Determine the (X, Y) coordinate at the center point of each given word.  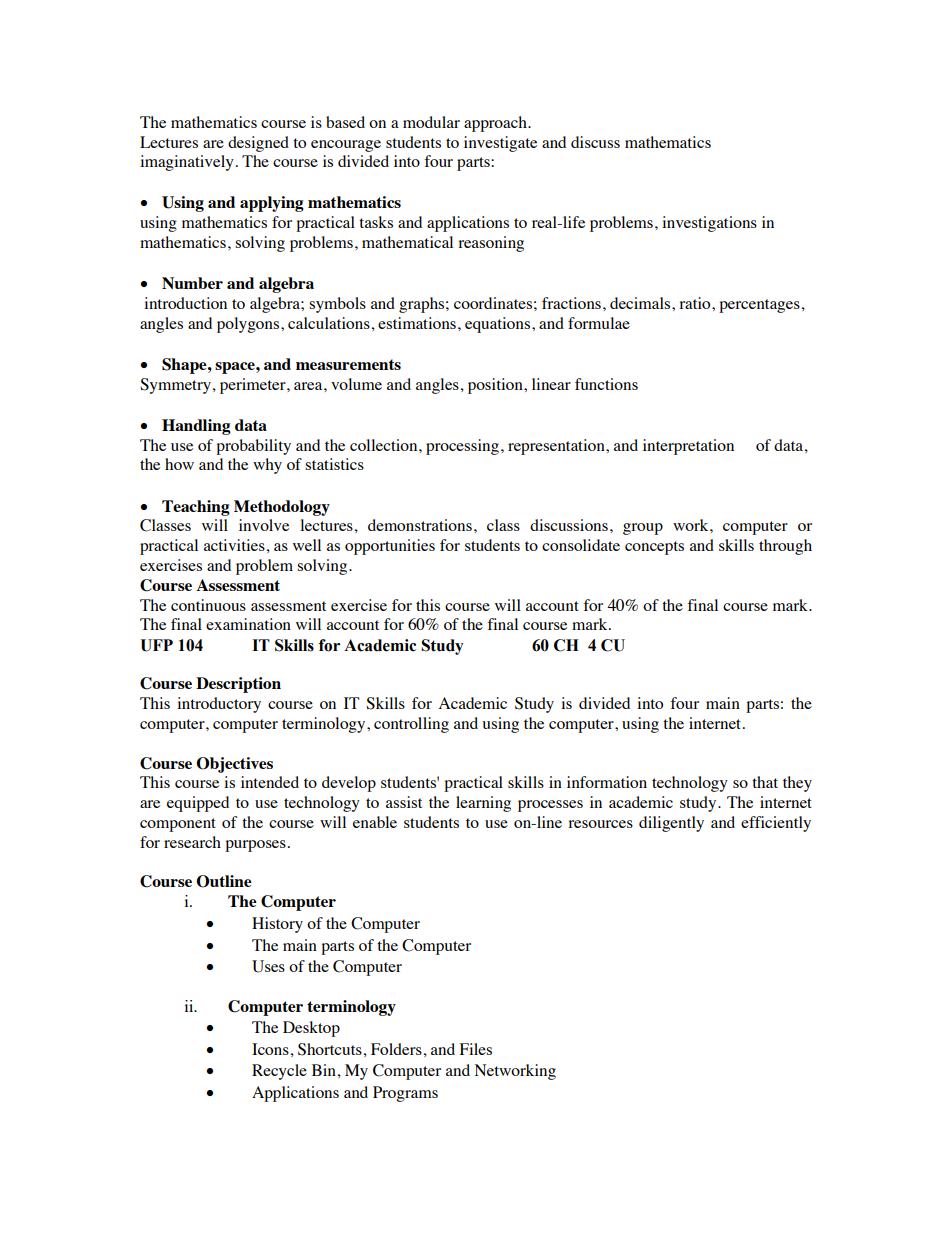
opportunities (390, 547)
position (496, 386)
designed (258, 144)
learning (483, 804)
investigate (500, 144)
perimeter (254, 386)
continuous (208, 605)
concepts (654, 548)
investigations (709, 224)
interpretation (688, 447)
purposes (255, 846)
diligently (671, 824)
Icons (270, 1049)
